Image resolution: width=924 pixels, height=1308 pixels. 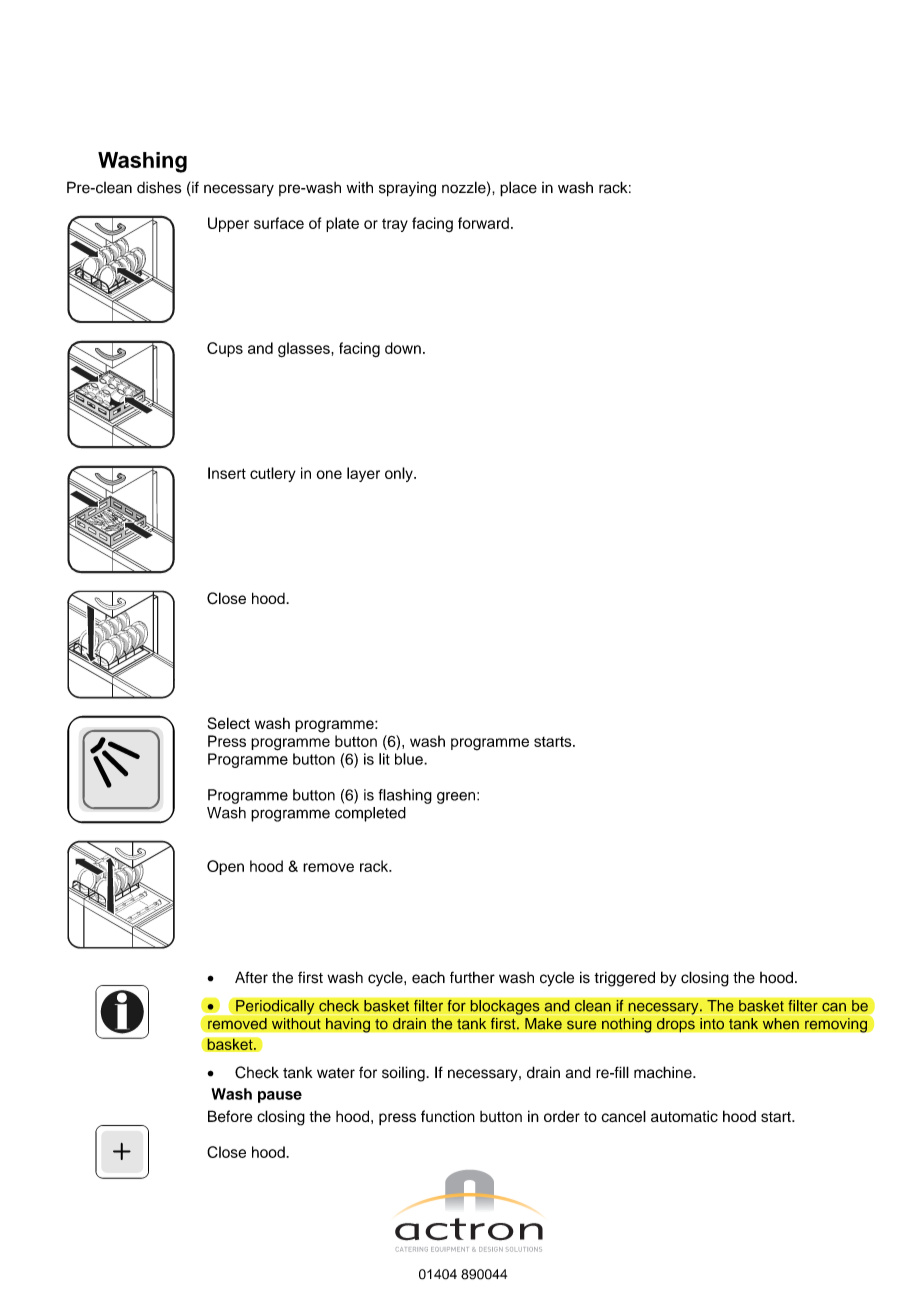 What do you see at coordinates (230, 1116) in the screenshot?
I see `Before` at bounding box center [230, 1116].
